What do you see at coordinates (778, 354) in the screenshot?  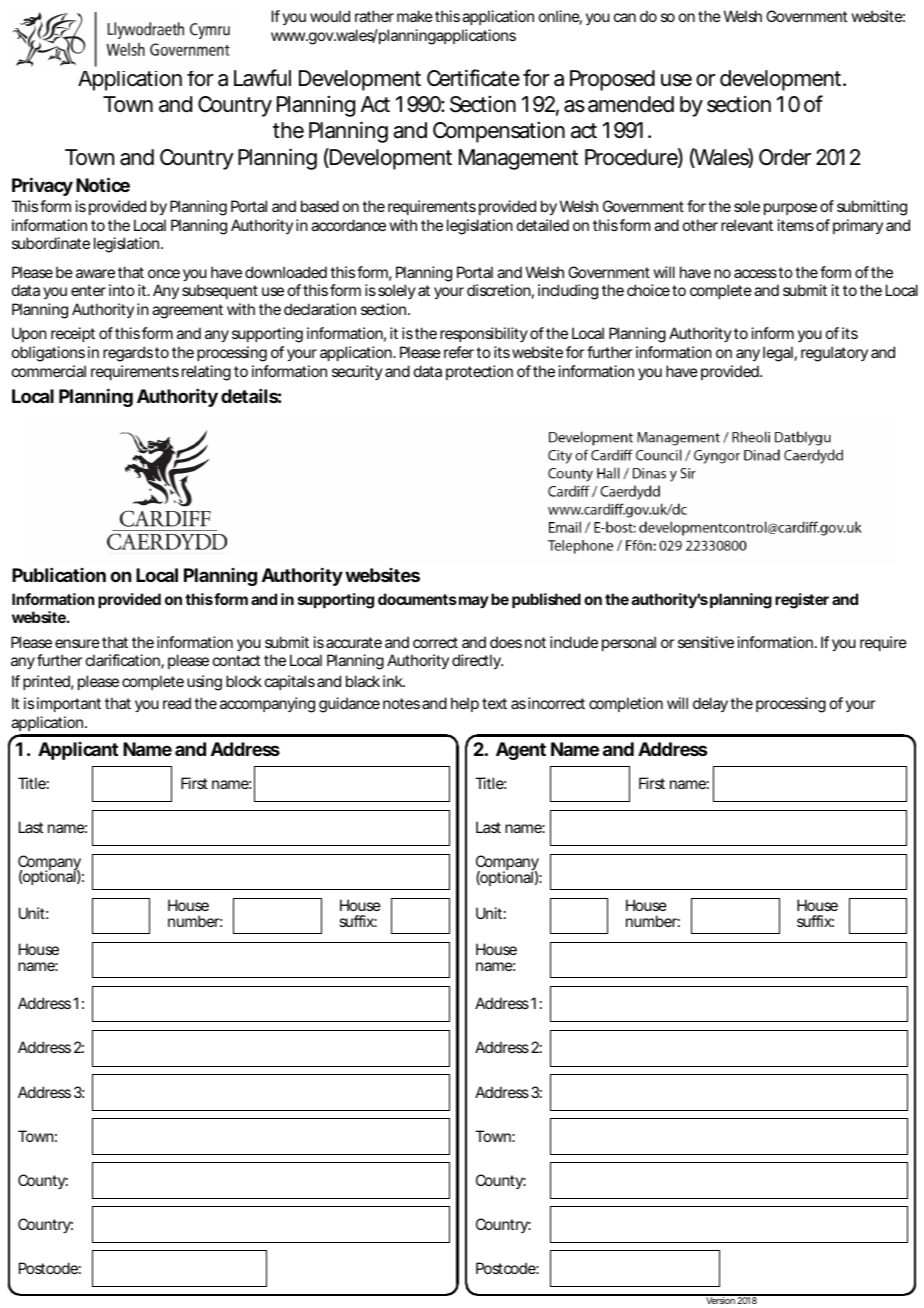 I see `legal` at bounding box center [778, 354].
